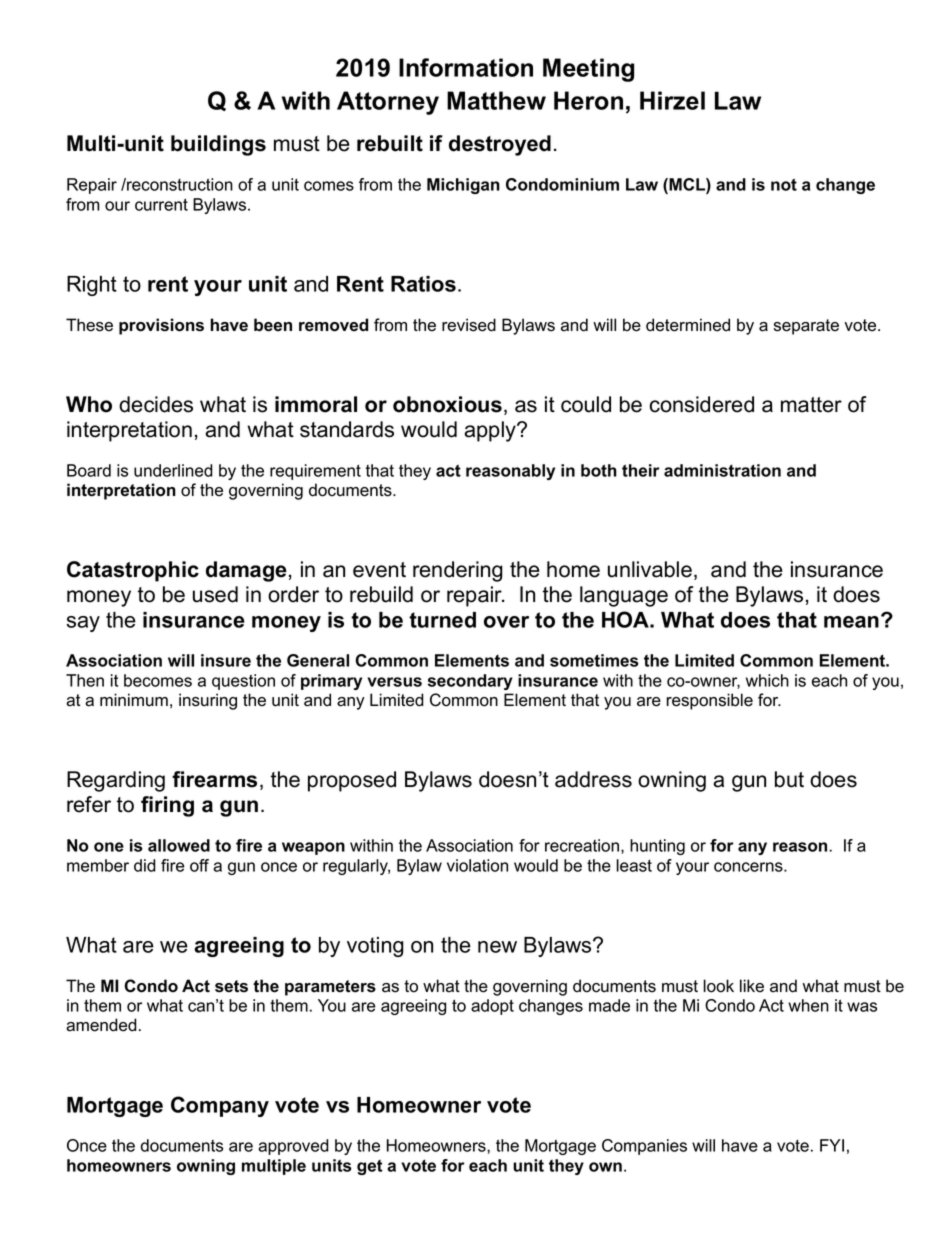  Describe the element at coordinates (784, 184) in the document. I see `not` at that location.
